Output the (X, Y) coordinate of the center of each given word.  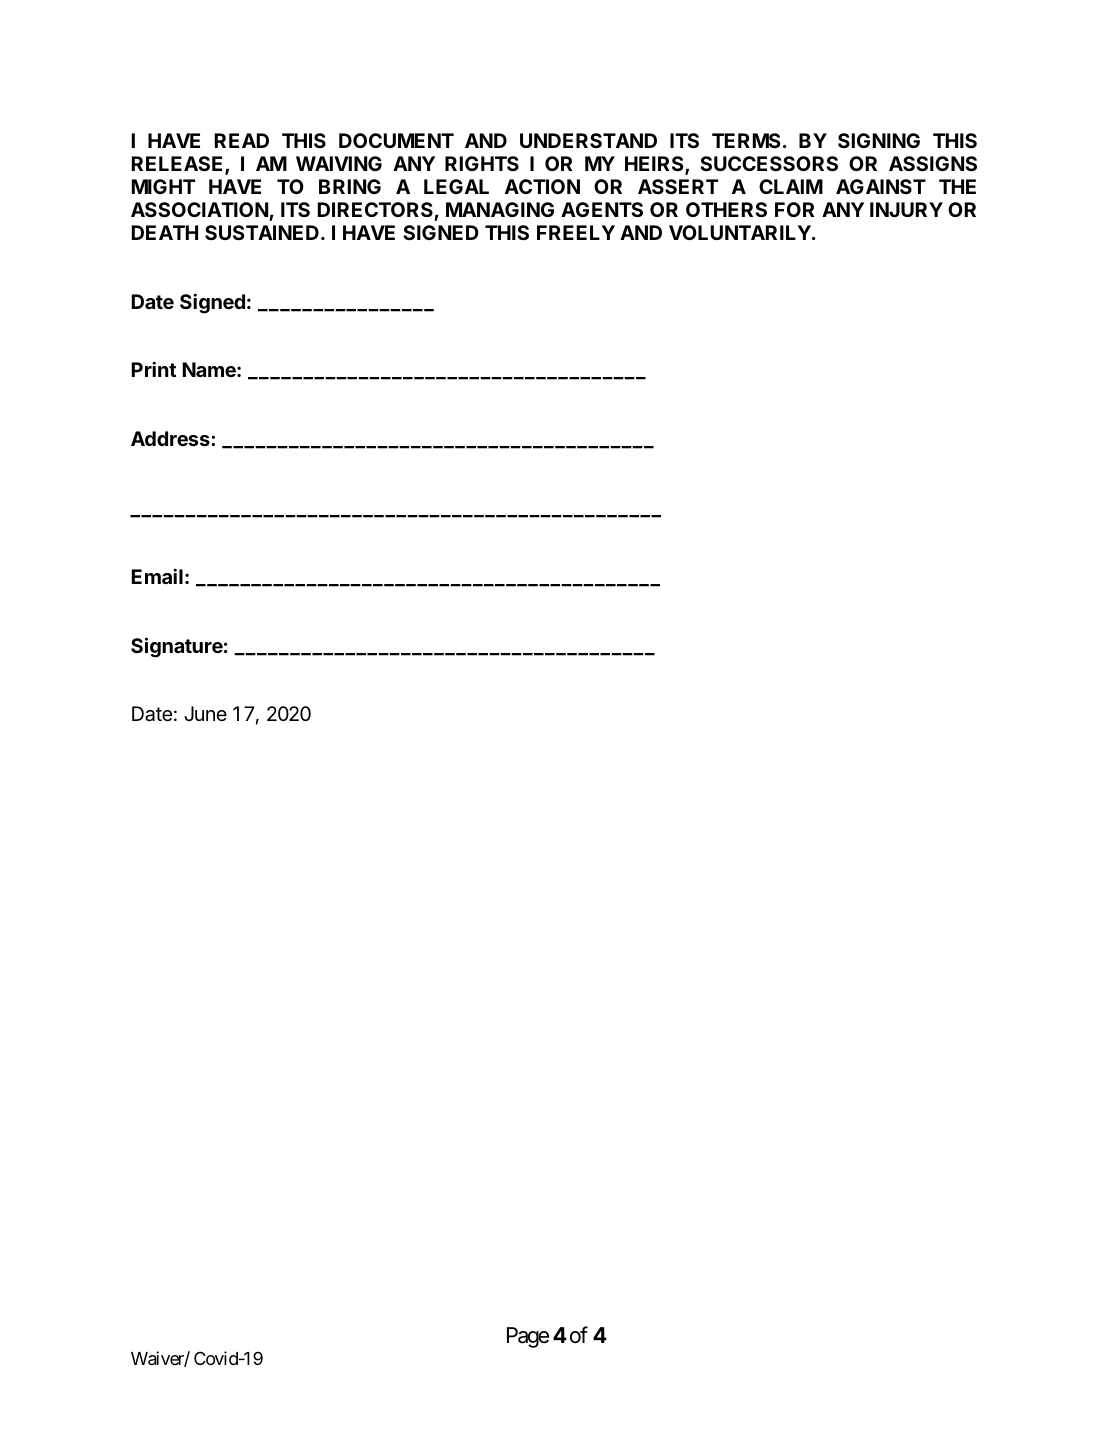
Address (171, 438)
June (205, 713)
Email (157, 576)
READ (242, 140)
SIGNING (879, 140)
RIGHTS (482, 163)
